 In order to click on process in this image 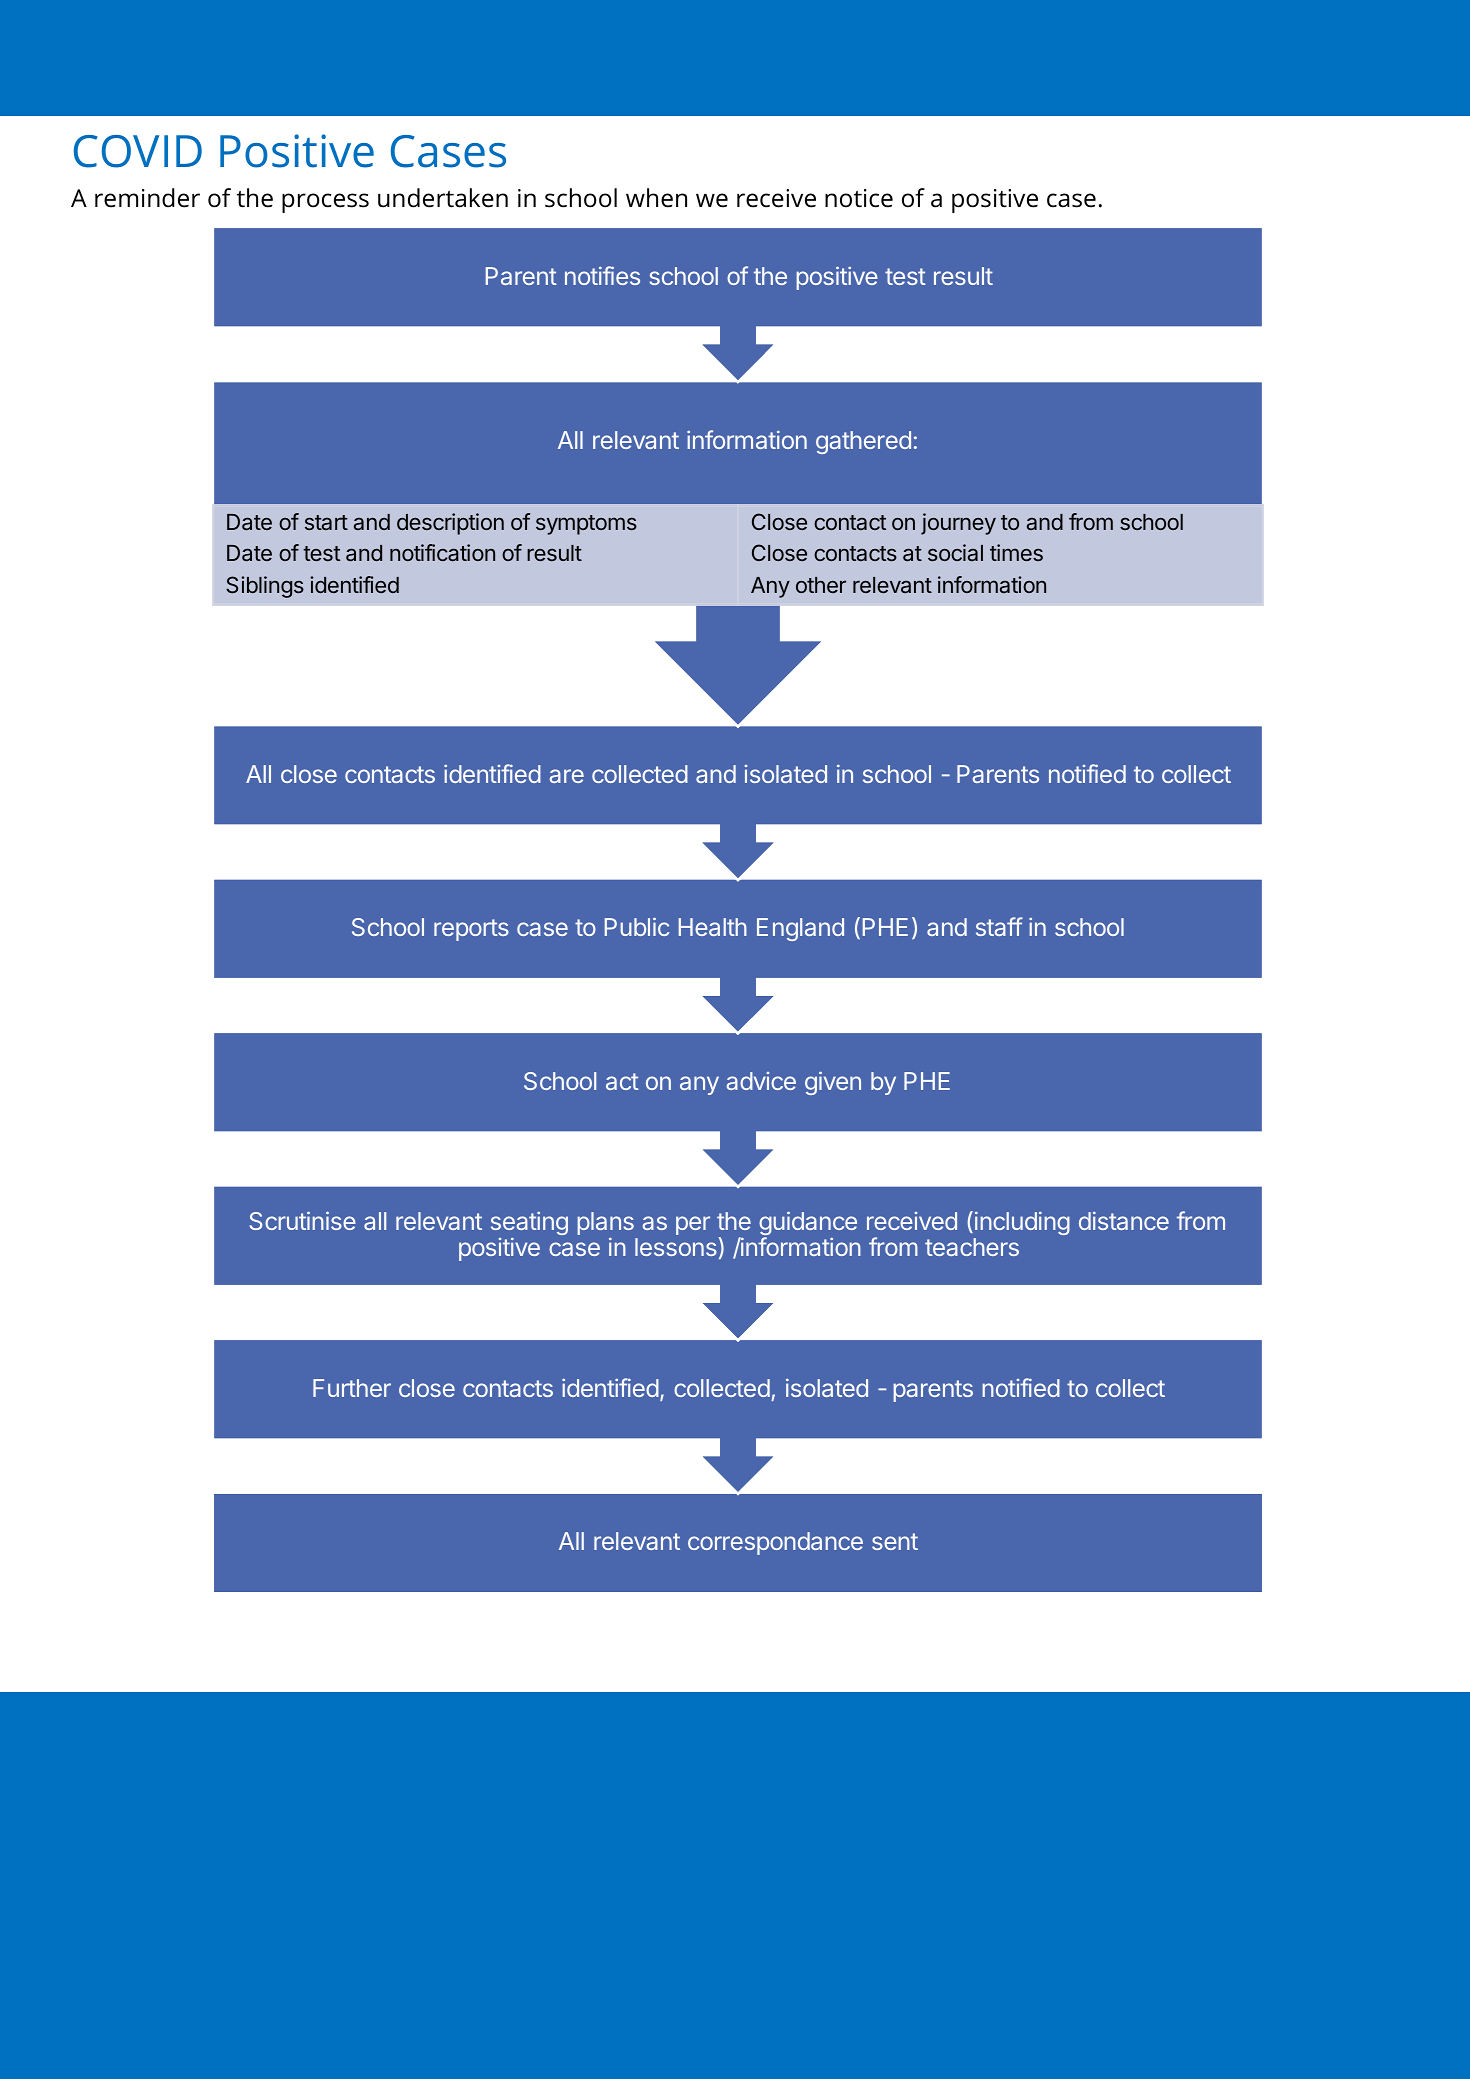, I will do `click(325, 203)`.
